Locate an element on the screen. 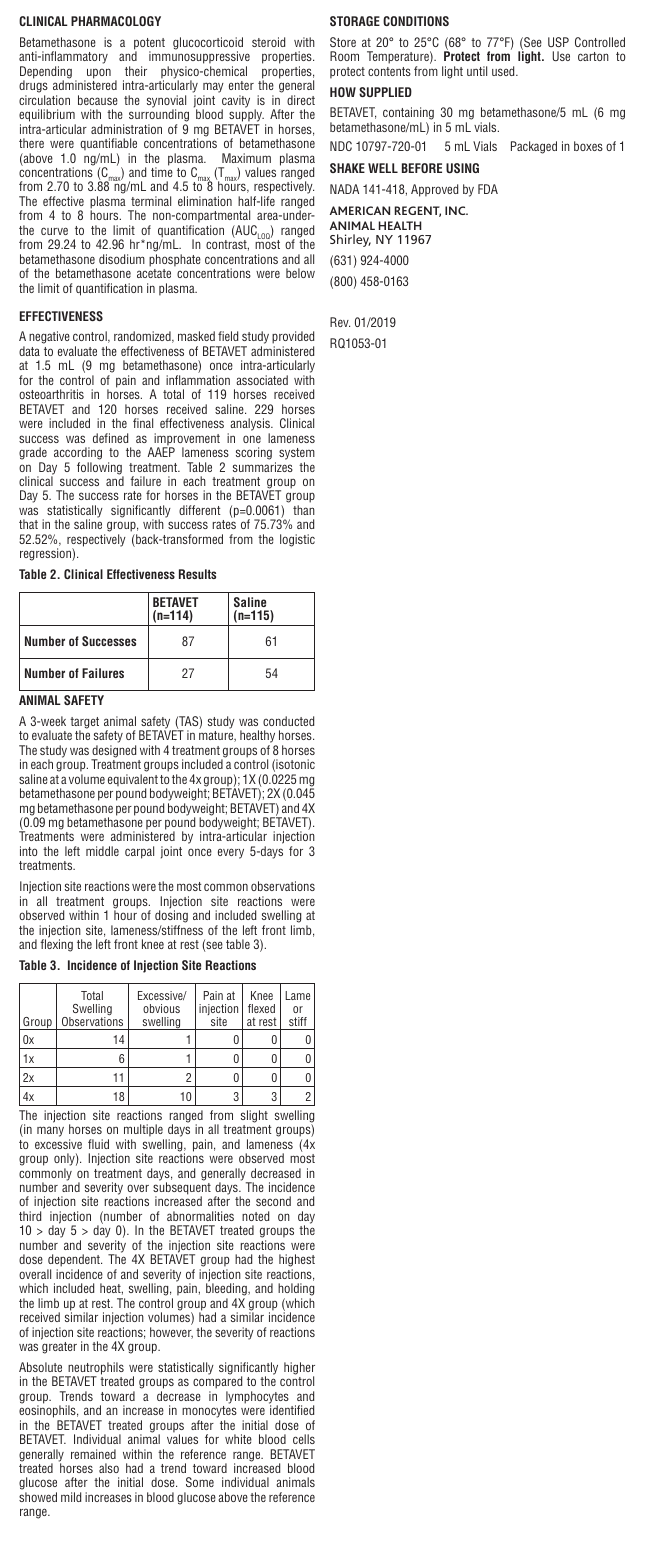 The width and height of the screenshot is (645, 1568). upon is located at coordinates (98, 74).
